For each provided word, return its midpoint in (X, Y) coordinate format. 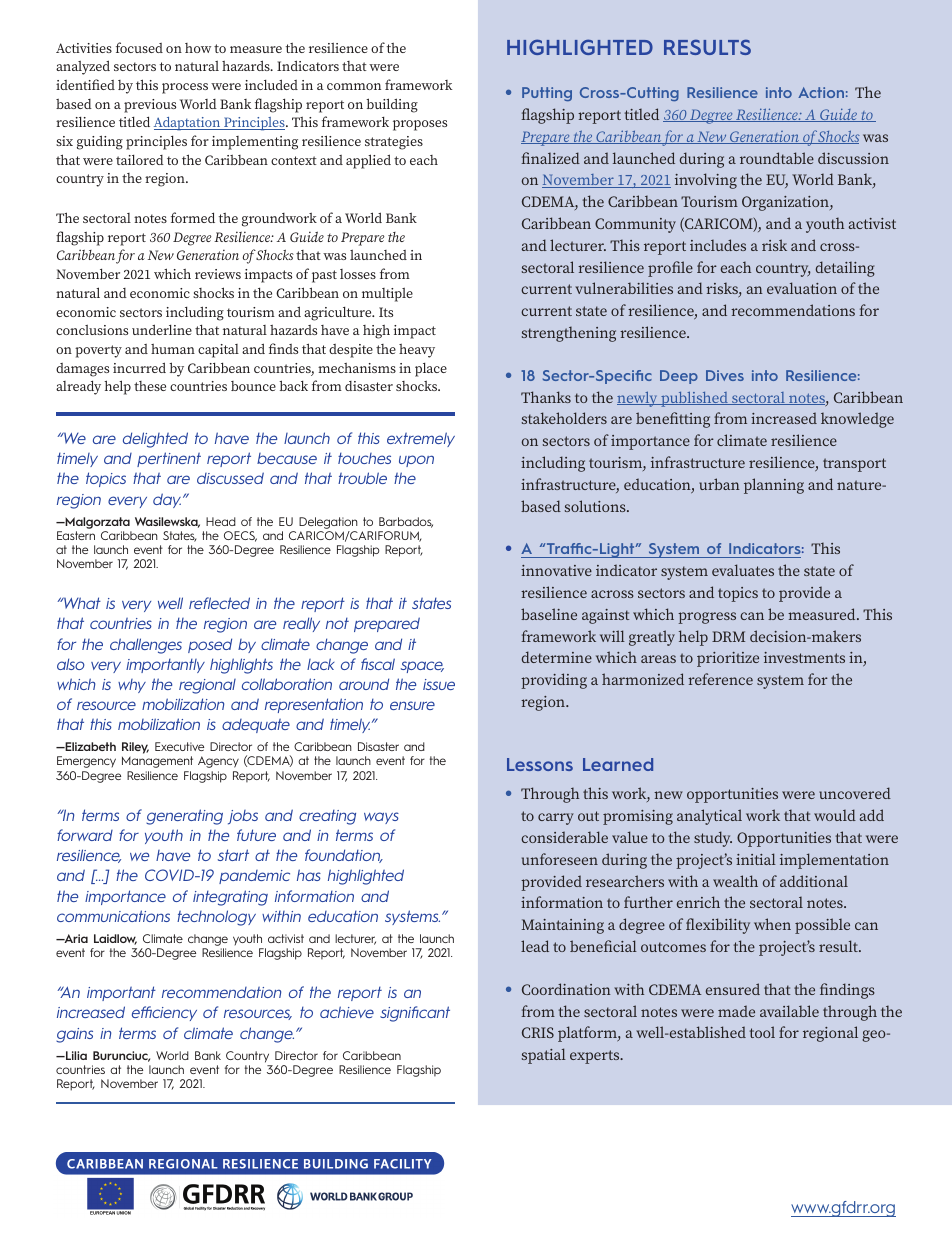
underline (162, 329)
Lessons (540, 764)
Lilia (75, 1055)
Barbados (406, 522)
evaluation (802, 288)
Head (221, 521)
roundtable (777, 158)
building (392, 105)
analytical (709, 817)
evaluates (743, 570)
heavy (417, 351)
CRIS (538, 1032)
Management (157, 762)
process (185, 88)
